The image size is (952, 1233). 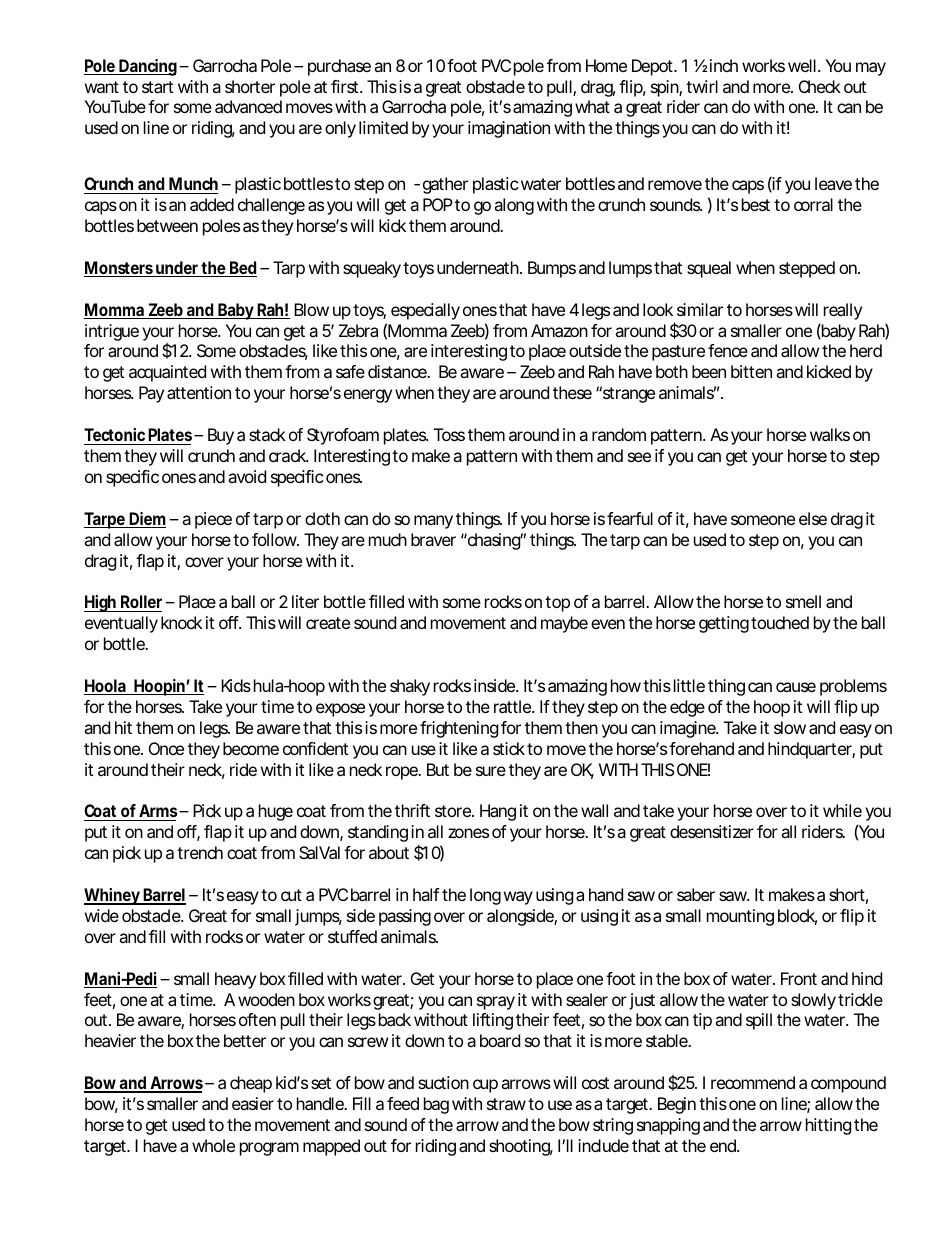 What do you see at coordinates (157, 87) in the page?
I see `start` at bounding box center [157, 87].
